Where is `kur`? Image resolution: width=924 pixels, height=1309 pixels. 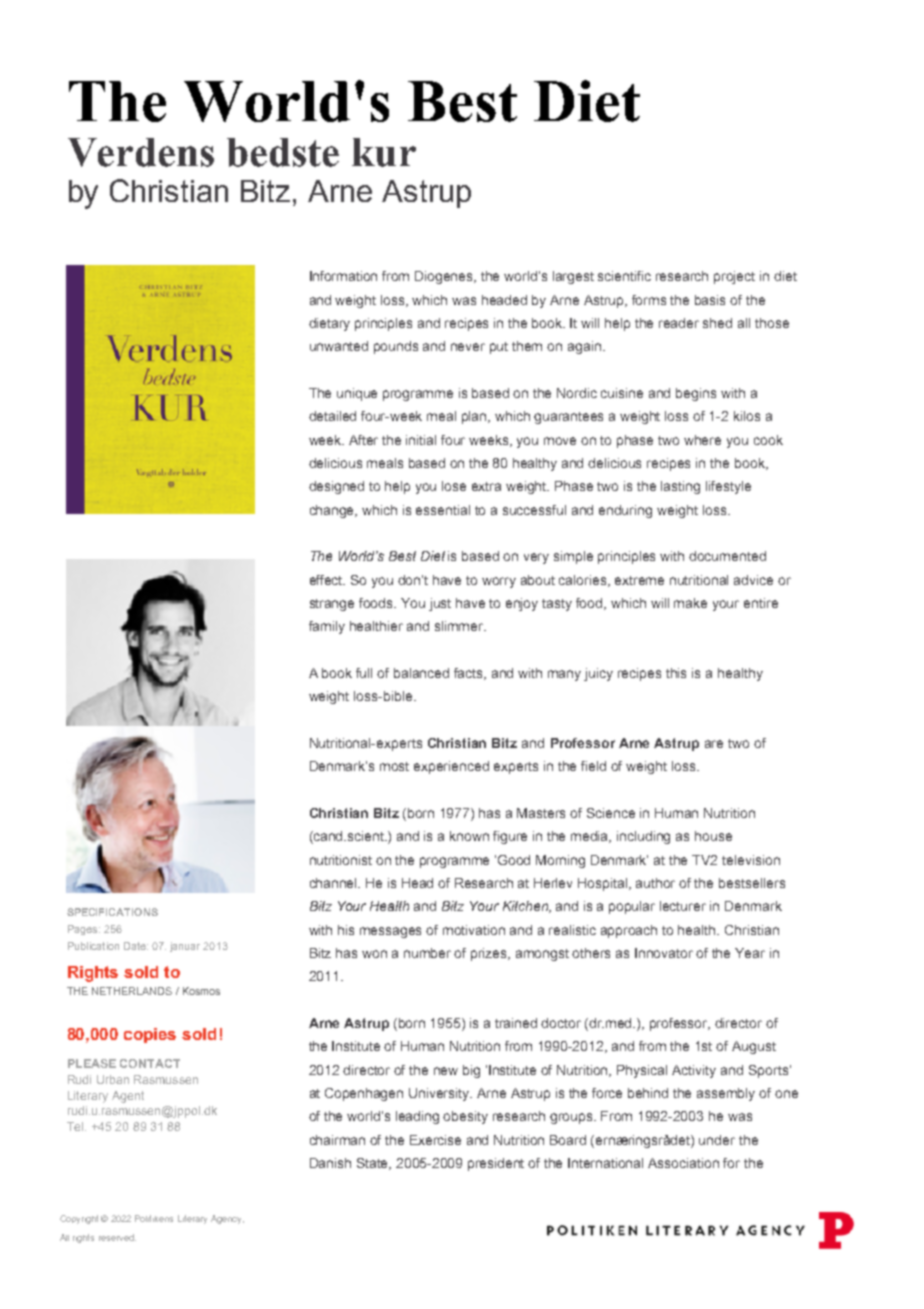
kur is located at coordinates (384, 152).
